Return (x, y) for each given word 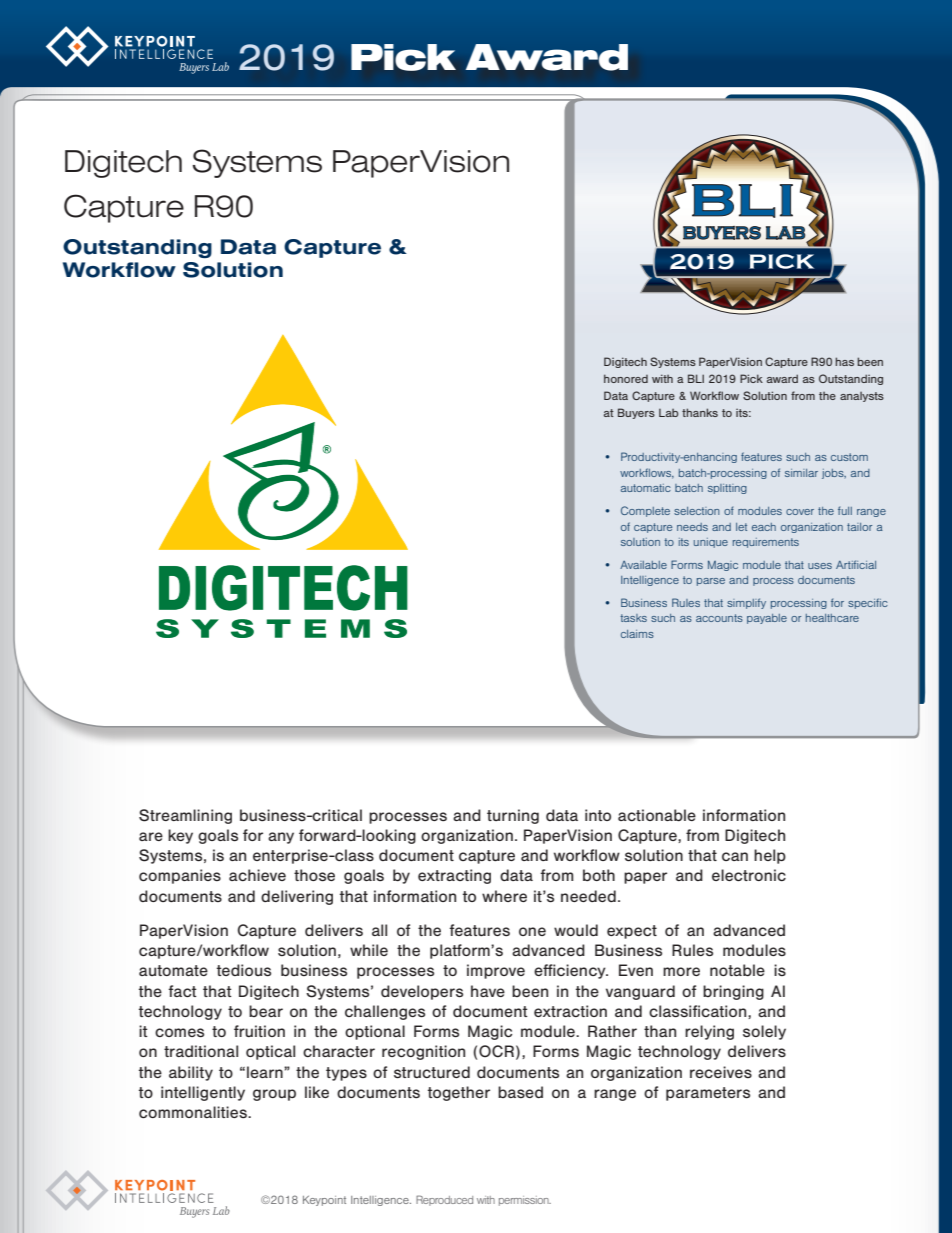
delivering (297, 897)
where (504, 896)
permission (525, 1201)
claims (637, 634)
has (844, 361)
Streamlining (185, 816)
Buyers (636, 413)
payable (767, 619)
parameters (708, 1094)
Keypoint (324, 1201)
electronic (749, 875)
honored (626, 378)
